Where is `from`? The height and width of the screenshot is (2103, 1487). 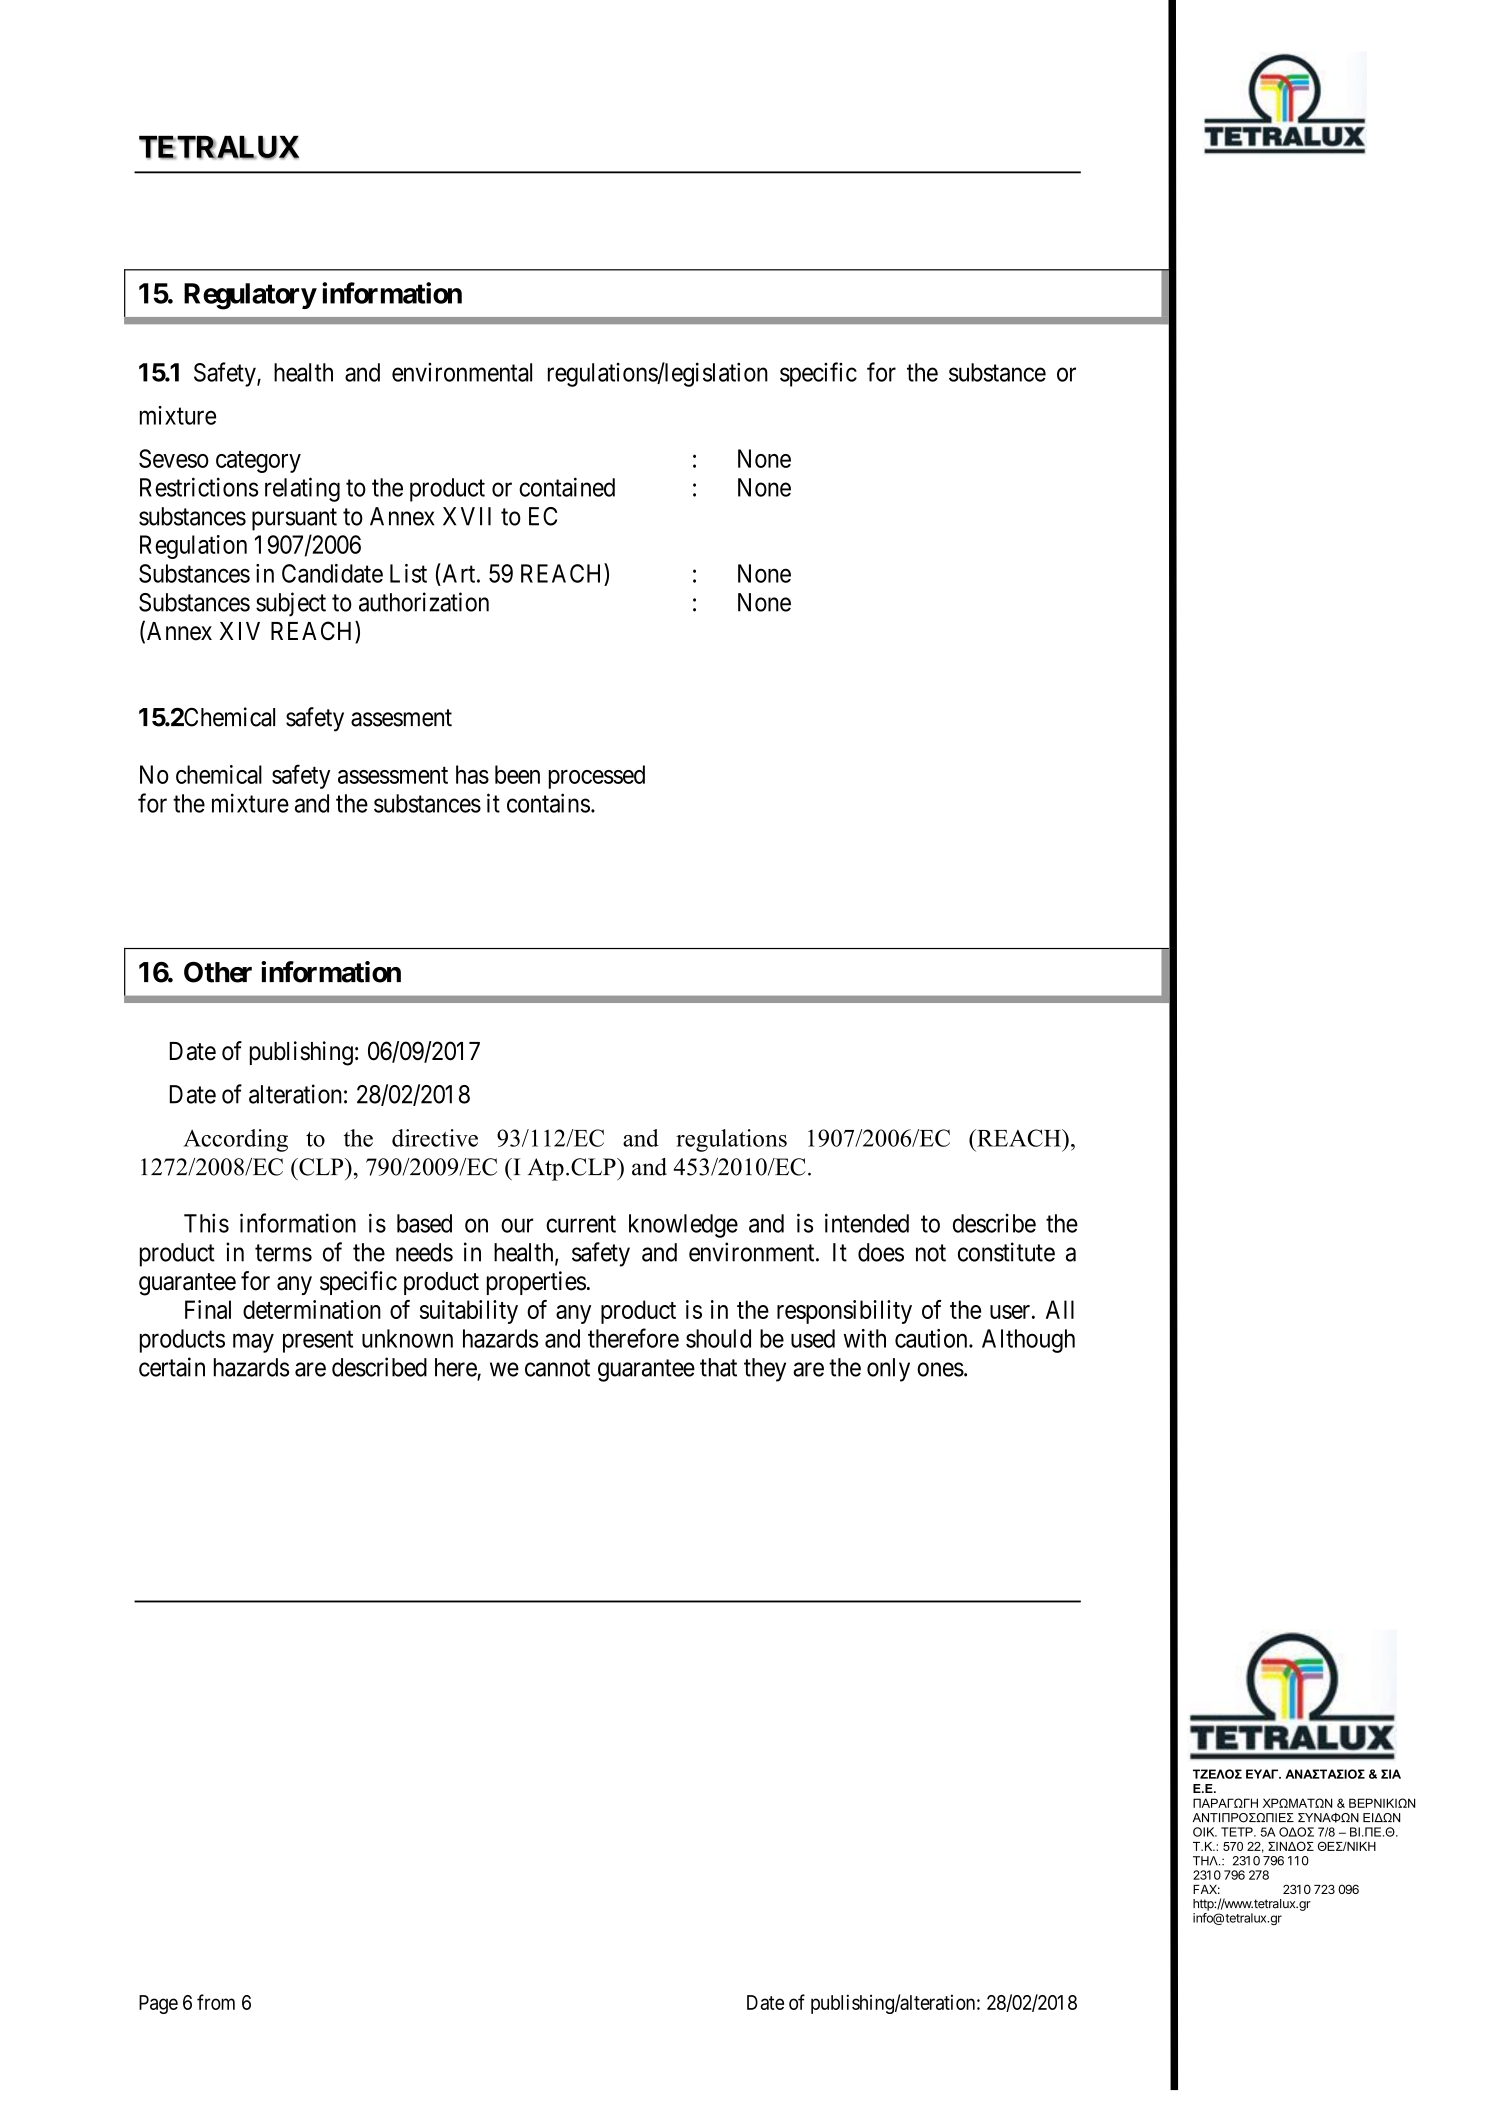
from is located at coordinates (216, 2002).
